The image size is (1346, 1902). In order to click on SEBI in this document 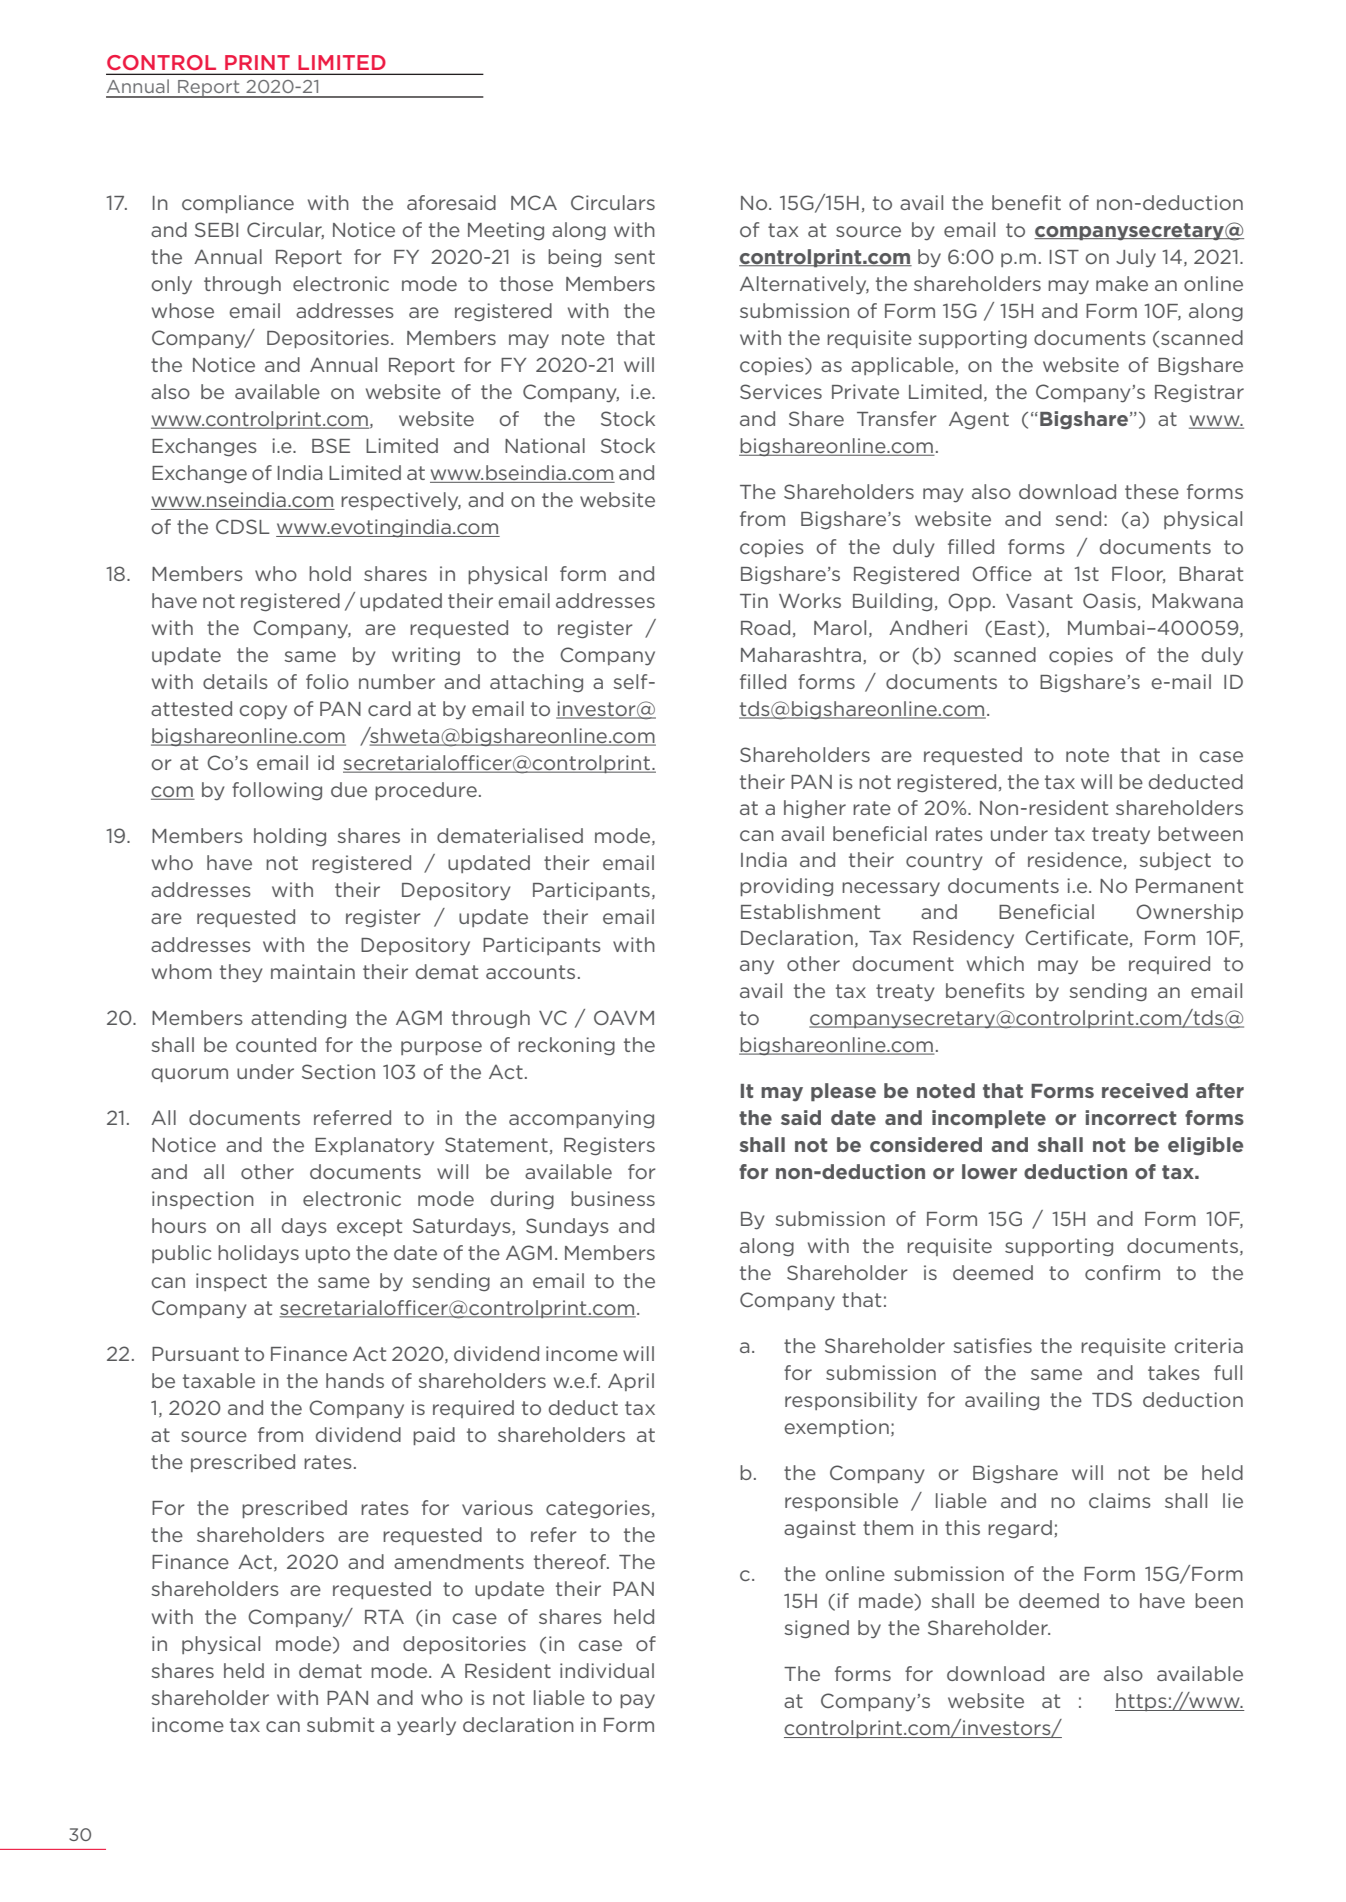, I will do `click(216, 229)`.
